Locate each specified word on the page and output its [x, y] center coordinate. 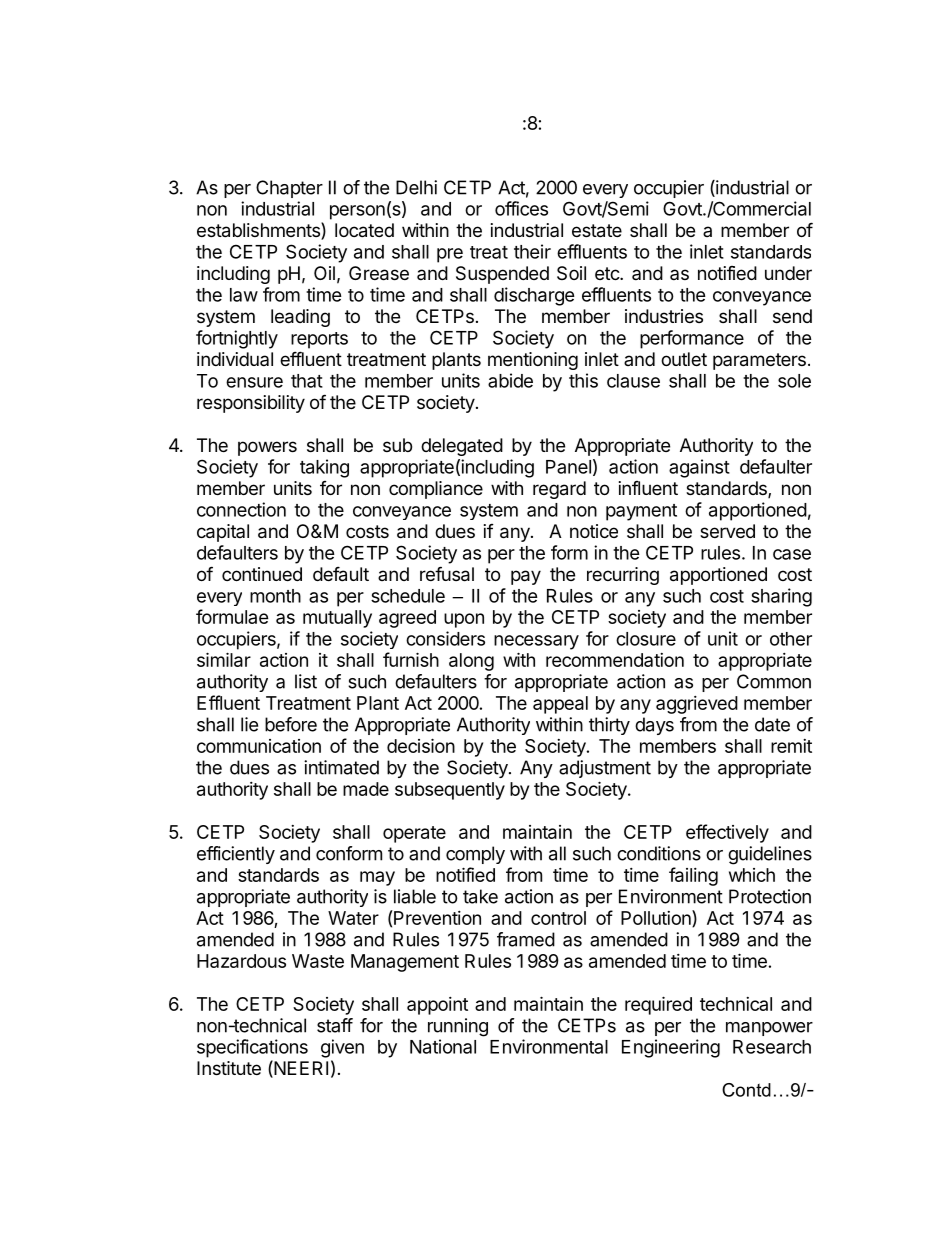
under [788, 273]
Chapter [289, 189]
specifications [252, 1048]
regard [559, 490]
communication [259, 746]
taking [324, 468]
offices [521, 208]
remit [791, 746]
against [699, 468]
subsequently [450, 791]
